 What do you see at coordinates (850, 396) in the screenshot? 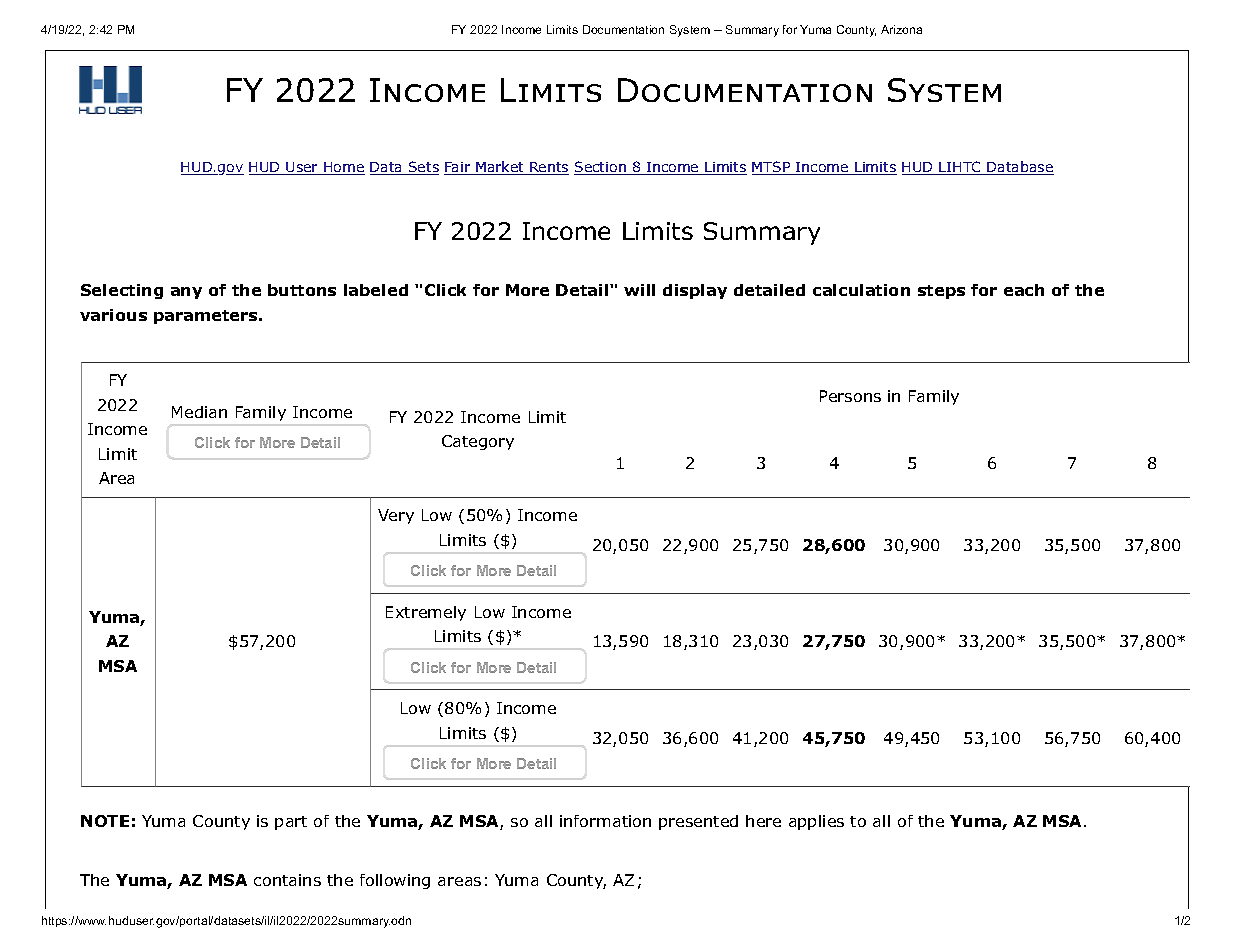
I see `Persons` at bounding box center [850, 396].
